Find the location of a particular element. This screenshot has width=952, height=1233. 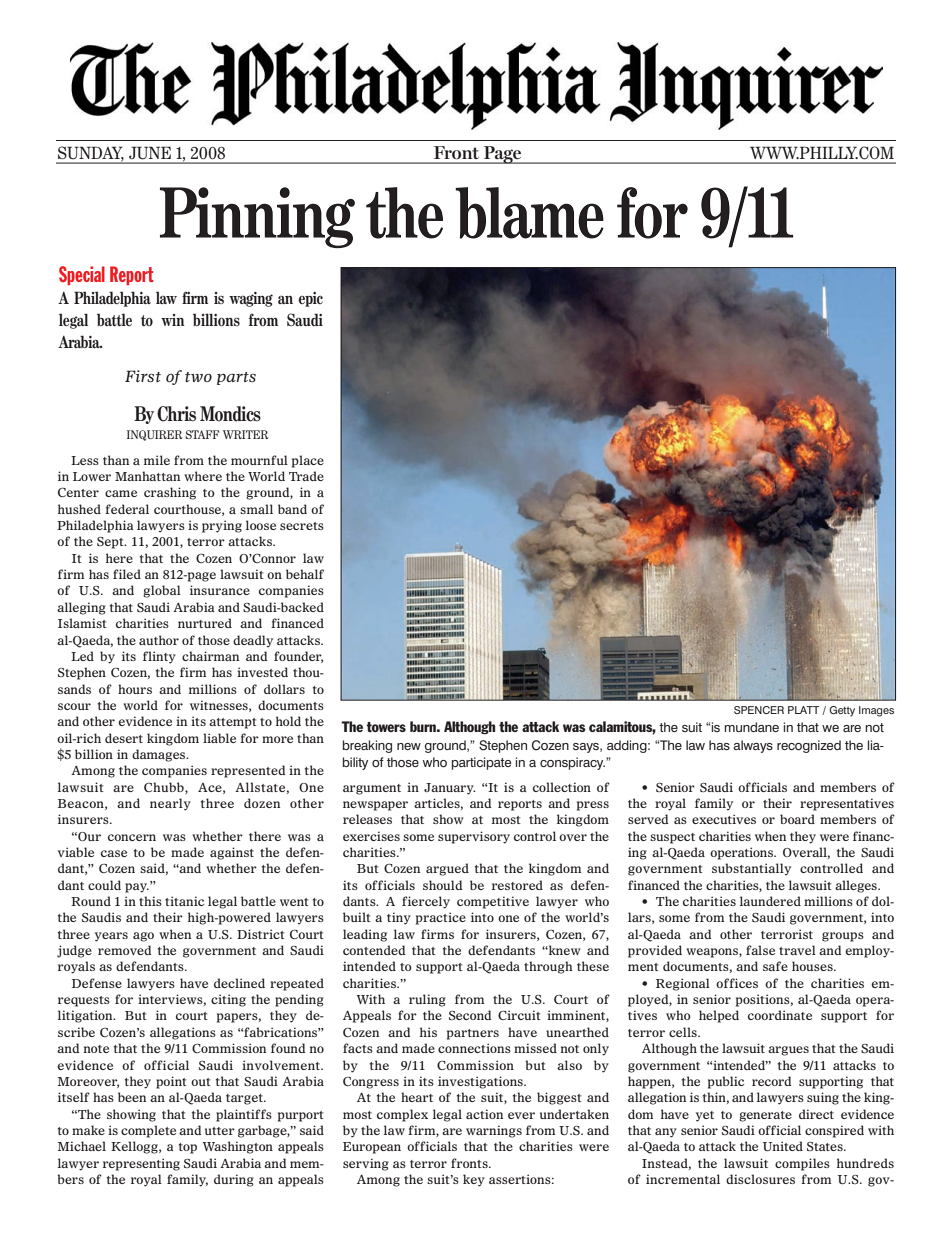

epic is located at coordinates (311, 299).
